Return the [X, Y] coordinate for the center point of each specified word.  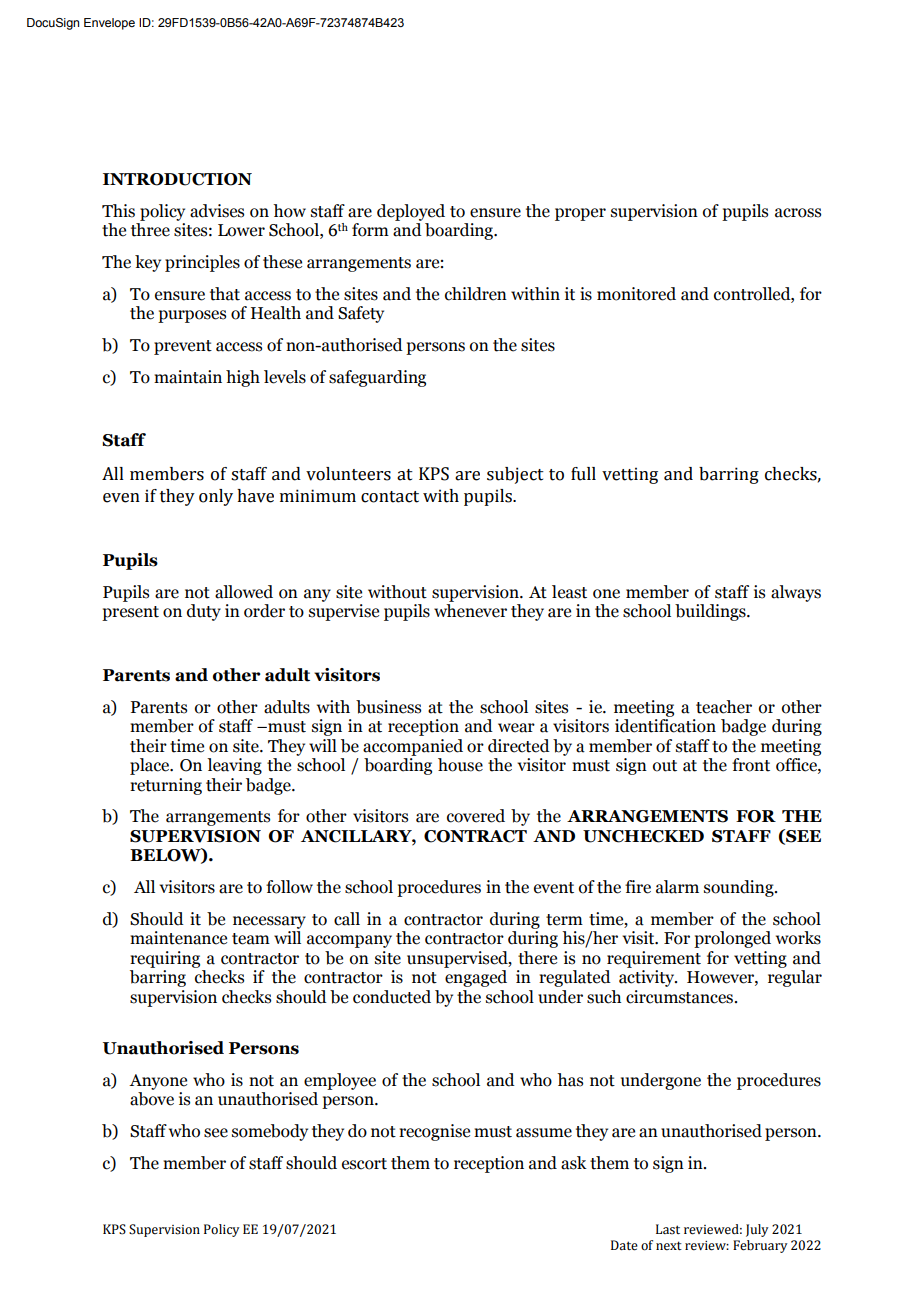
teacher [724, 707]
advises [217, 211]
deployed [411, 212]
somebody [270, 1132]
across [798, 213]
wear [516, 728]
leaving [234, 766]
